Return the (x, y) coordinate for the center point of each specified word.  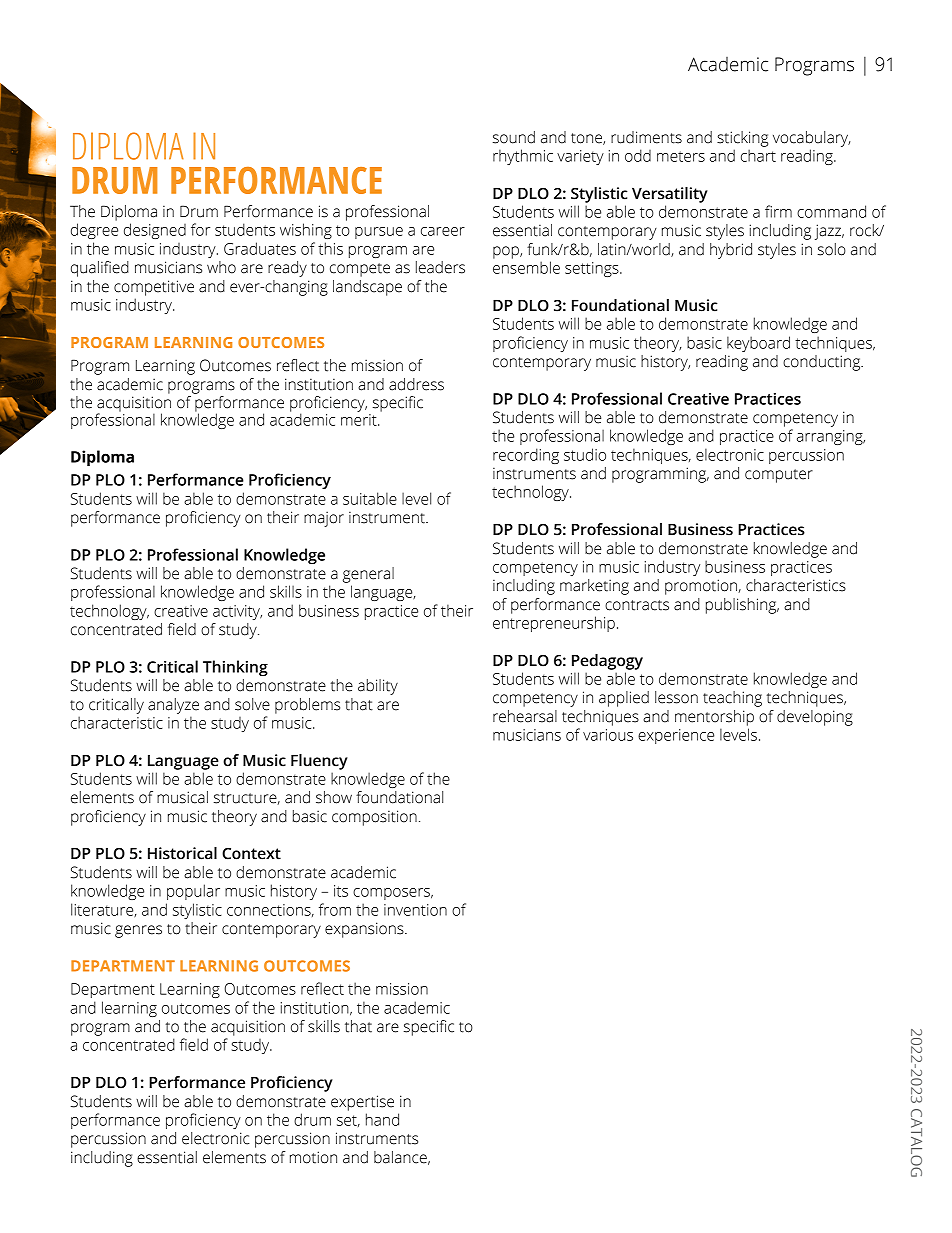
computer (779, 476)
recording (526, 456)
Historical (182, 853)
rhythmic (523, 157)
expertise (362, 1103)
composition (374, 818)
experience (676, 736)
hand (382, 1119)
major (324, 519)
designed (155, 231)
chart (758, 155)
